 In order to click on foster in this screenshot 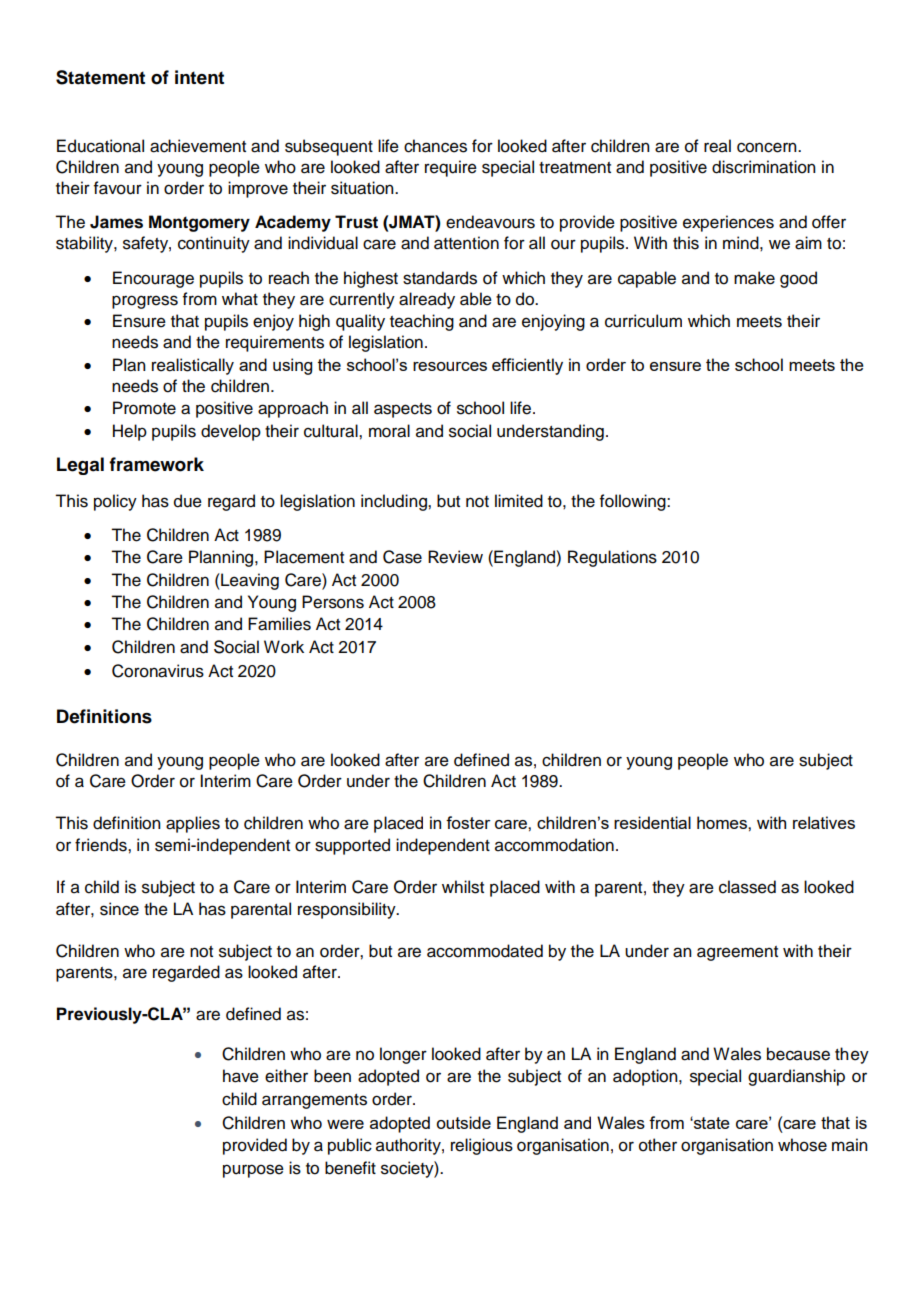, I will do `click(468, 822)`.
